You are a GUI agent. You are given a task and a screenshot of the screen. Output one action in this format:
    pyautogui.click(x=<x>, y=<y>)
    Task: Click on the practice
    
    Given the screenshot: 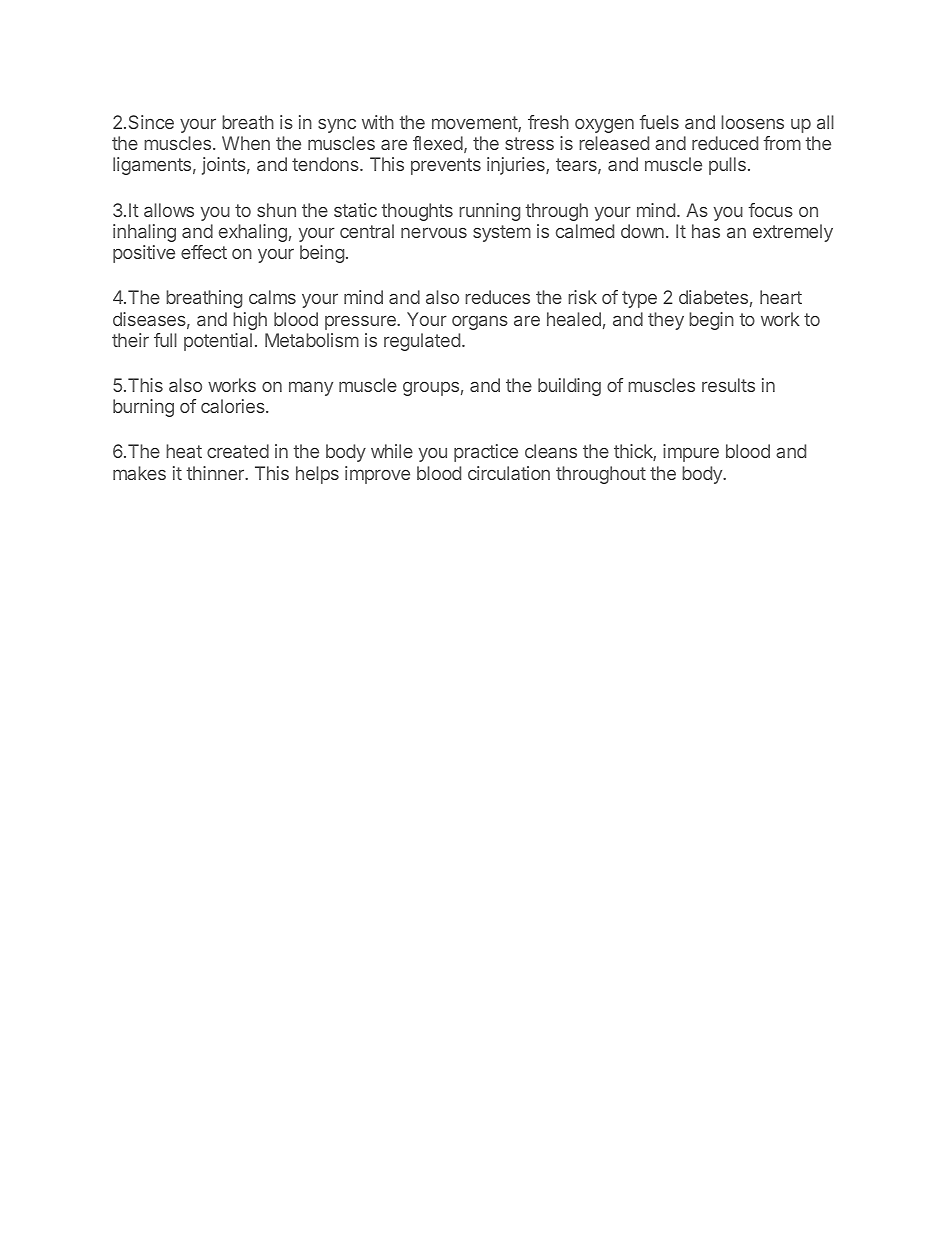 What is the action you would take?
    pyautogui.click(x=486, y=453)
